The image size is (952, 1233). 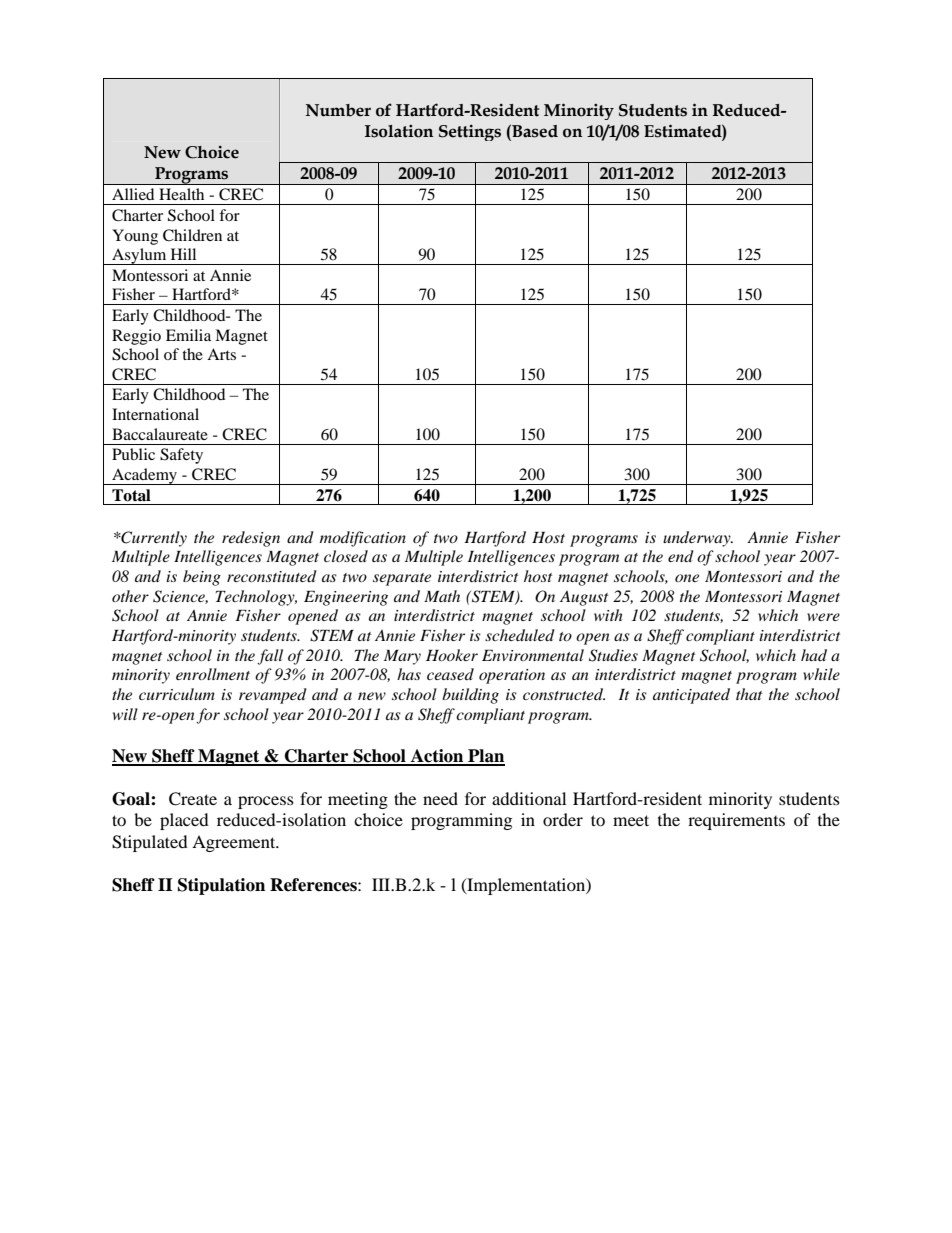 What do you see at coordinates (520, 635) in the screenshot?
I see `scheduled` at bounding box center [520, 635].
